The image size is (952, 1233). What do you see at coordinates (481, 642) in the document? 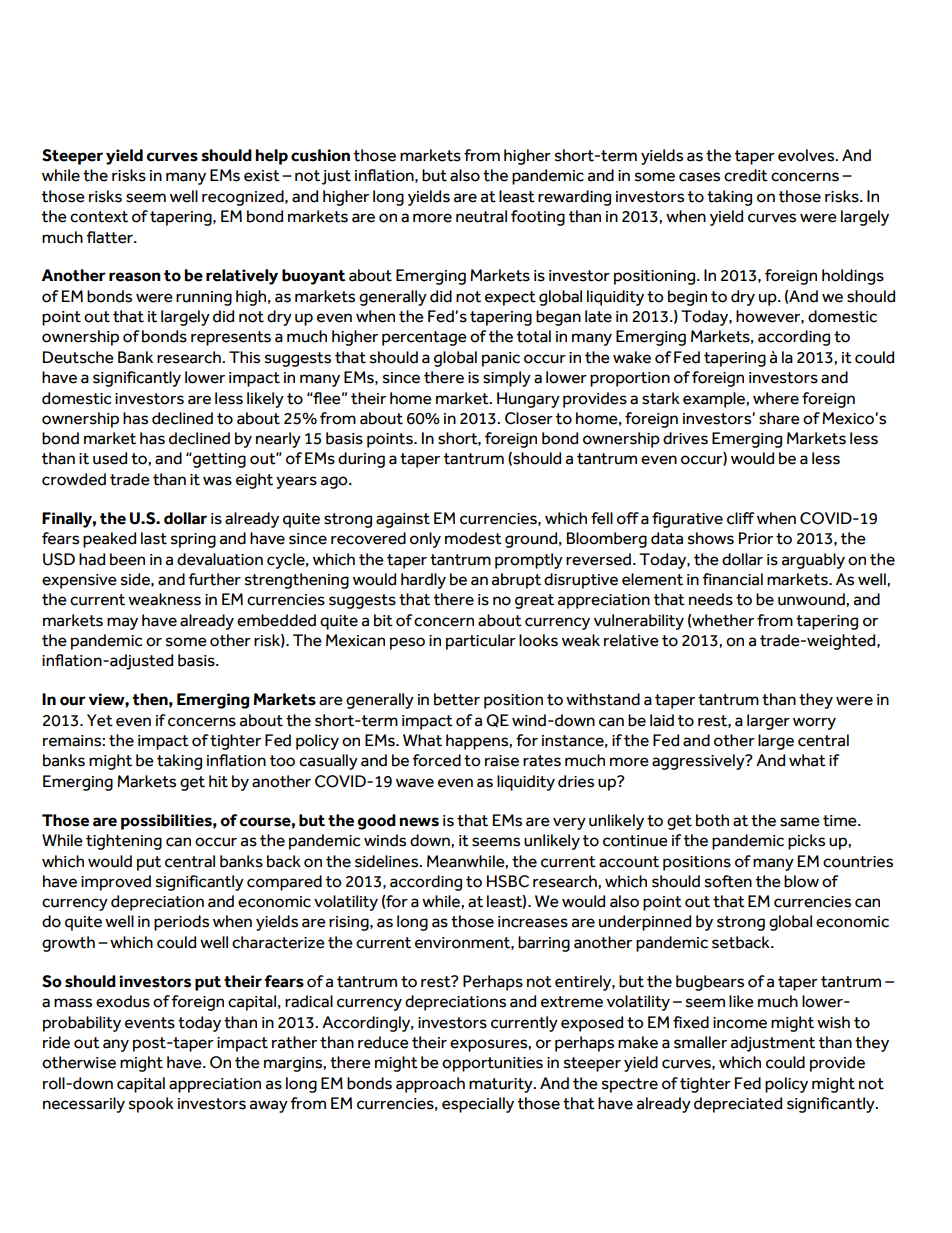
I see `particular` at bounding box center [481, 642].
